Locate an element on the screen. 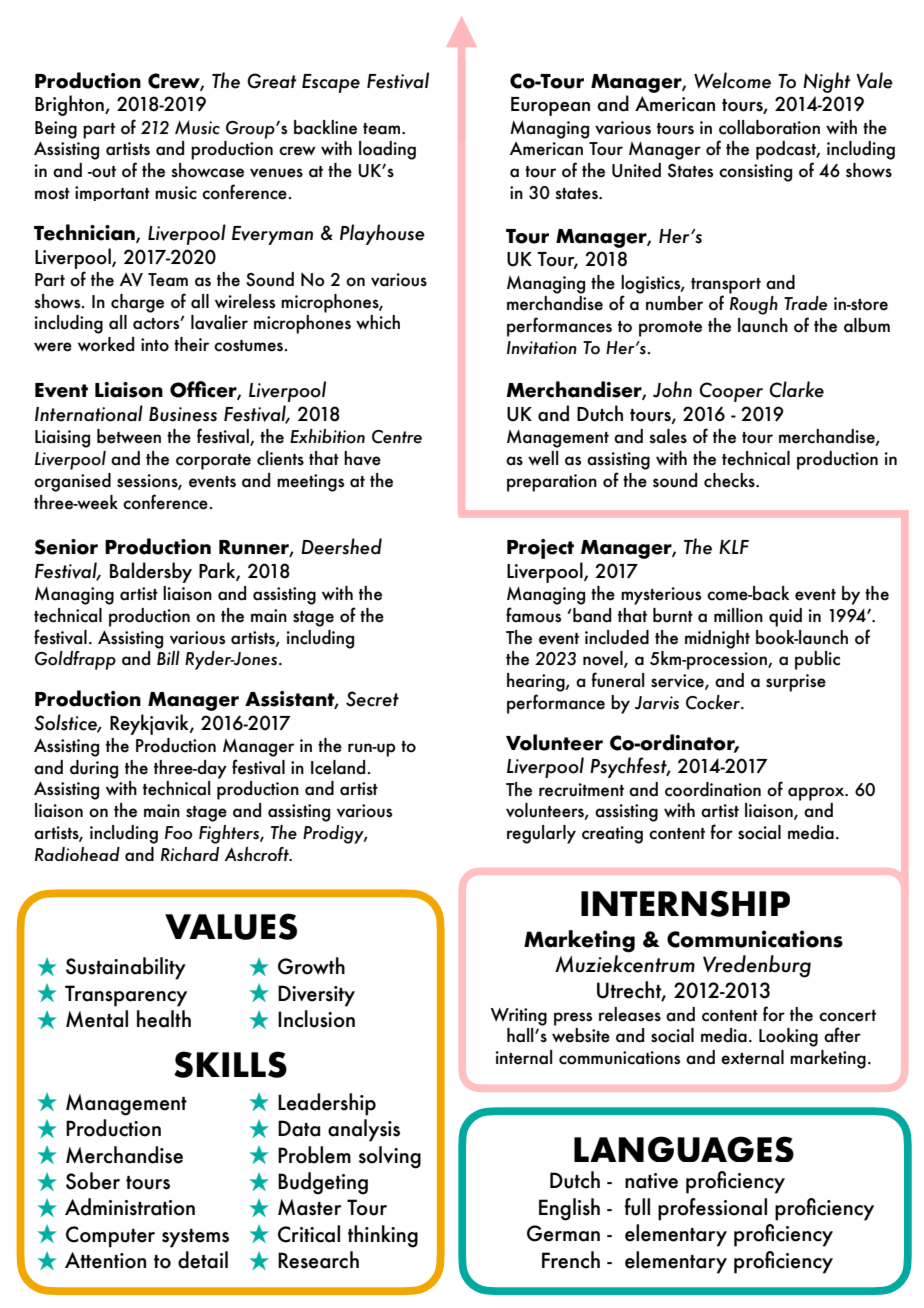 This screenshot has width=924, height=1308. surprise is located at coordinates (796, 683).
